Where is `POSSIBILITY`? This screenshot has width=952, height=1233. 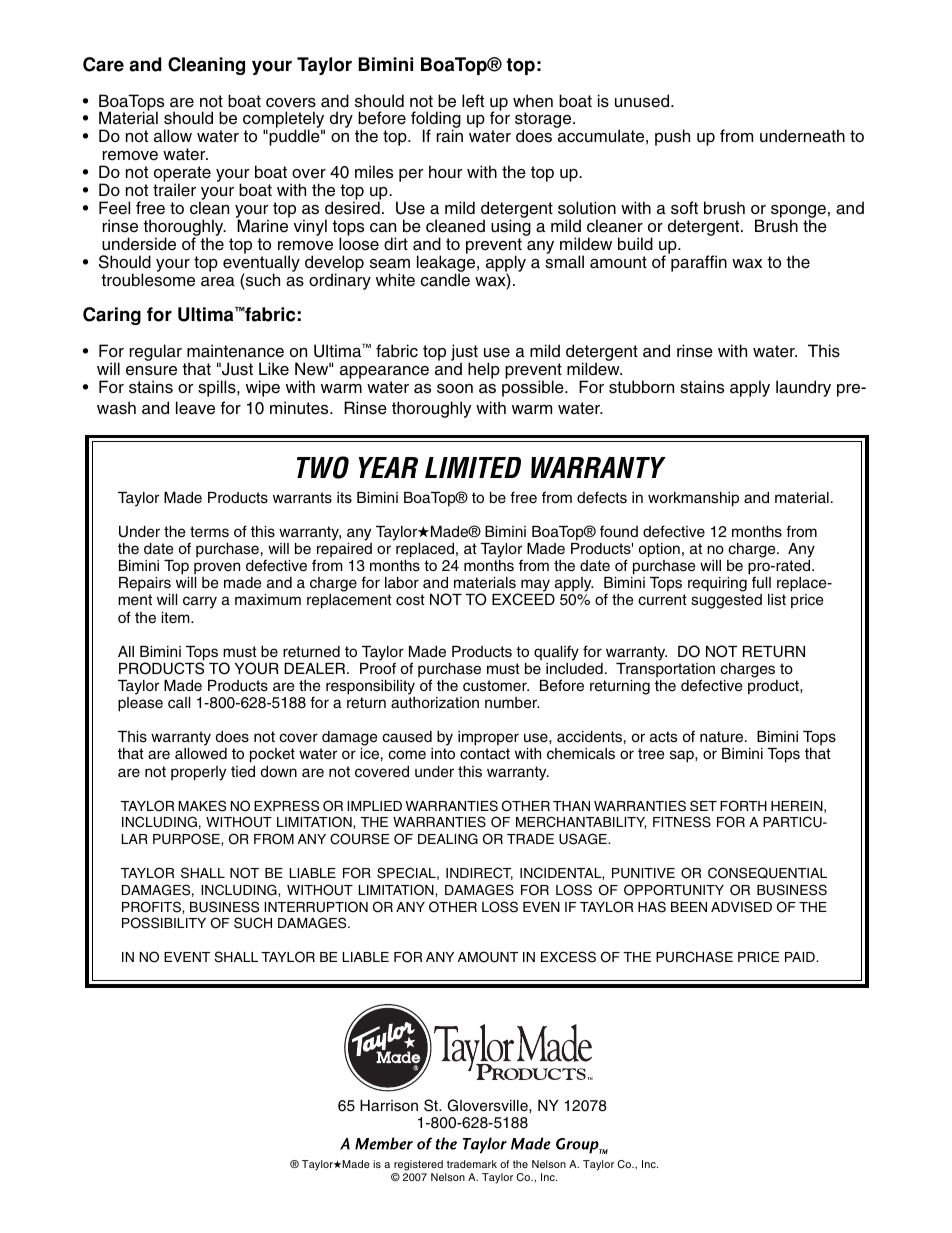 POSSIBILITY is located at coordinates (164, 923).
